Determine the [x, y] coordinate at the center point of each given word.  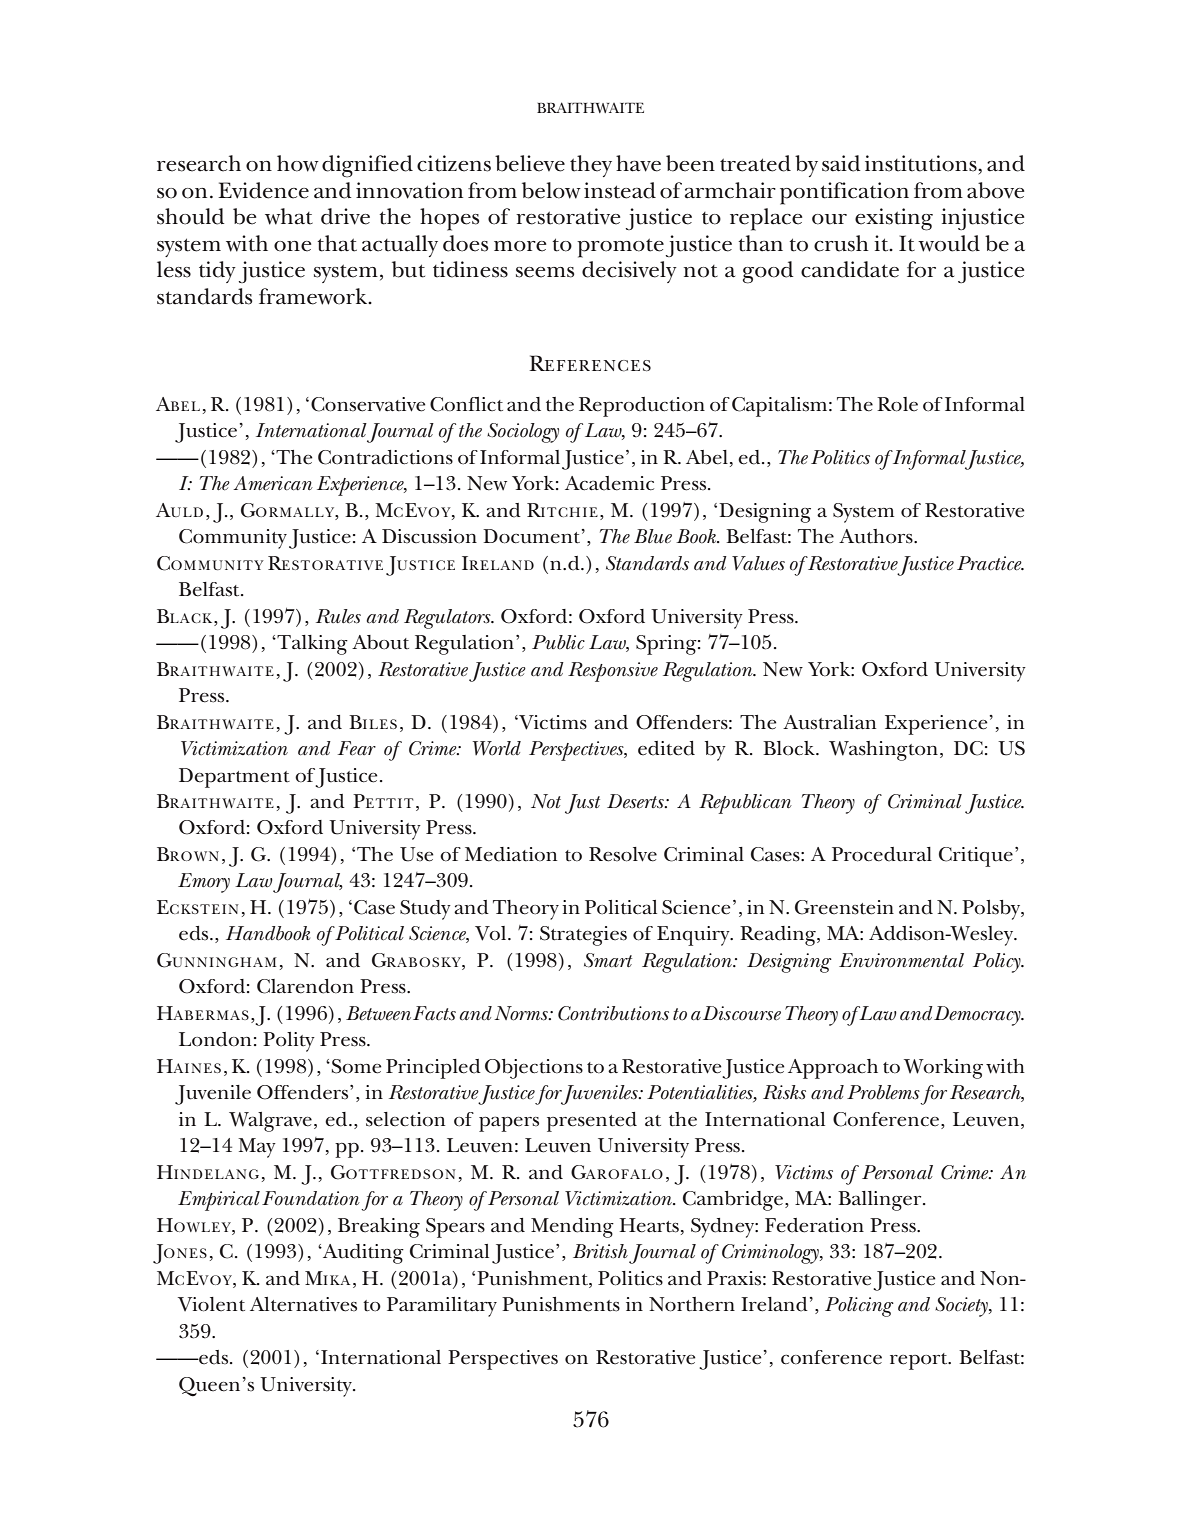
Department [234, 778]
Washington [883, 751]
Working [943, 1069]
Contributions [613, 1013]
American [273, 483]
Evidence [263, 190]
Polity [289, 1042]
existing [894, 219]
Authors [877, 536]
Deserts [636, 801]
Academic [609, 483]
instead [620, 190]
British [600, 1251]
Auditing [362, 1254]
